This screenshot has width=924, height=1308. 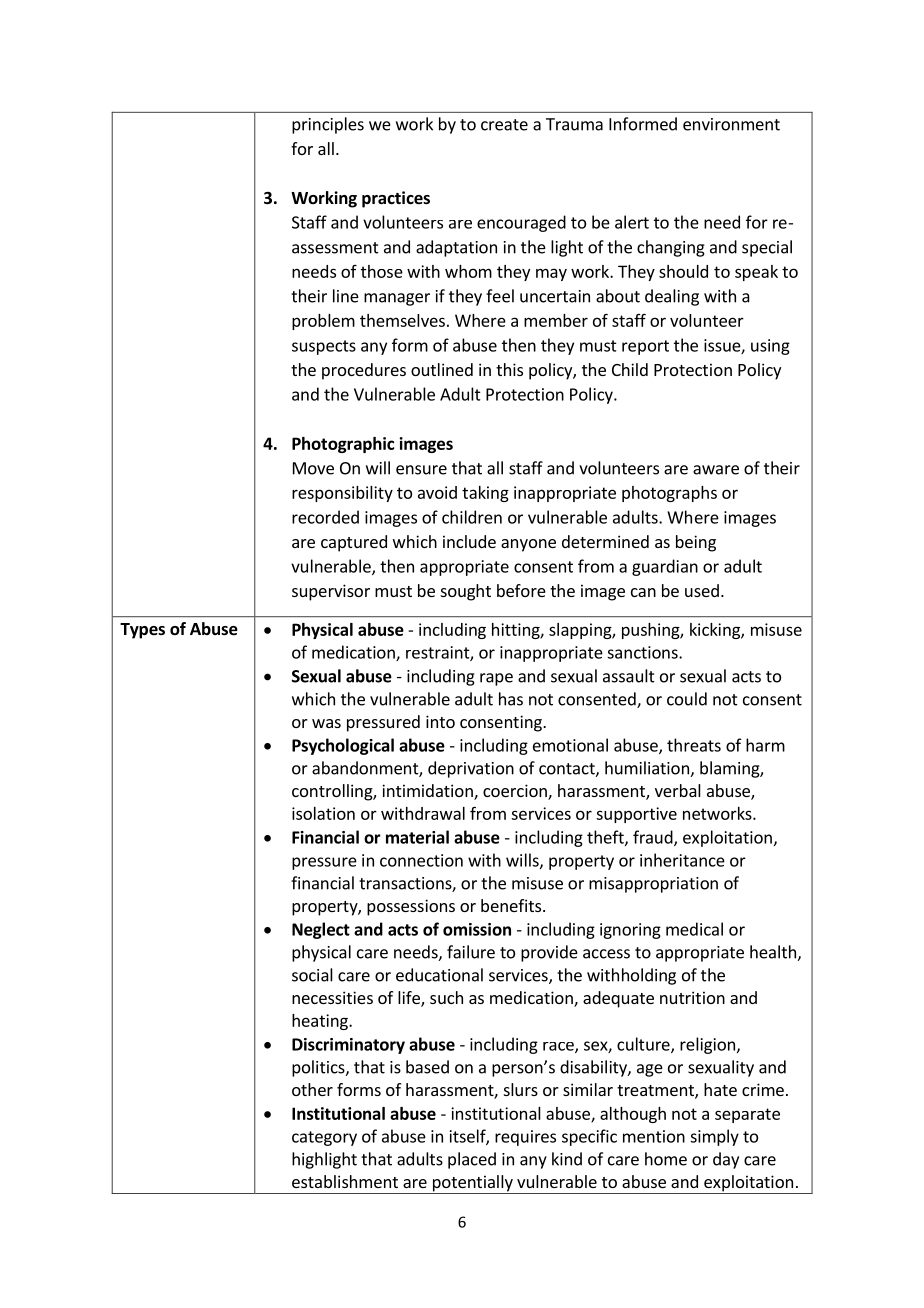 What do you see at coordinates (731, 124) in the screenshot?
I see `environment` at bounding box center [731, 124].
